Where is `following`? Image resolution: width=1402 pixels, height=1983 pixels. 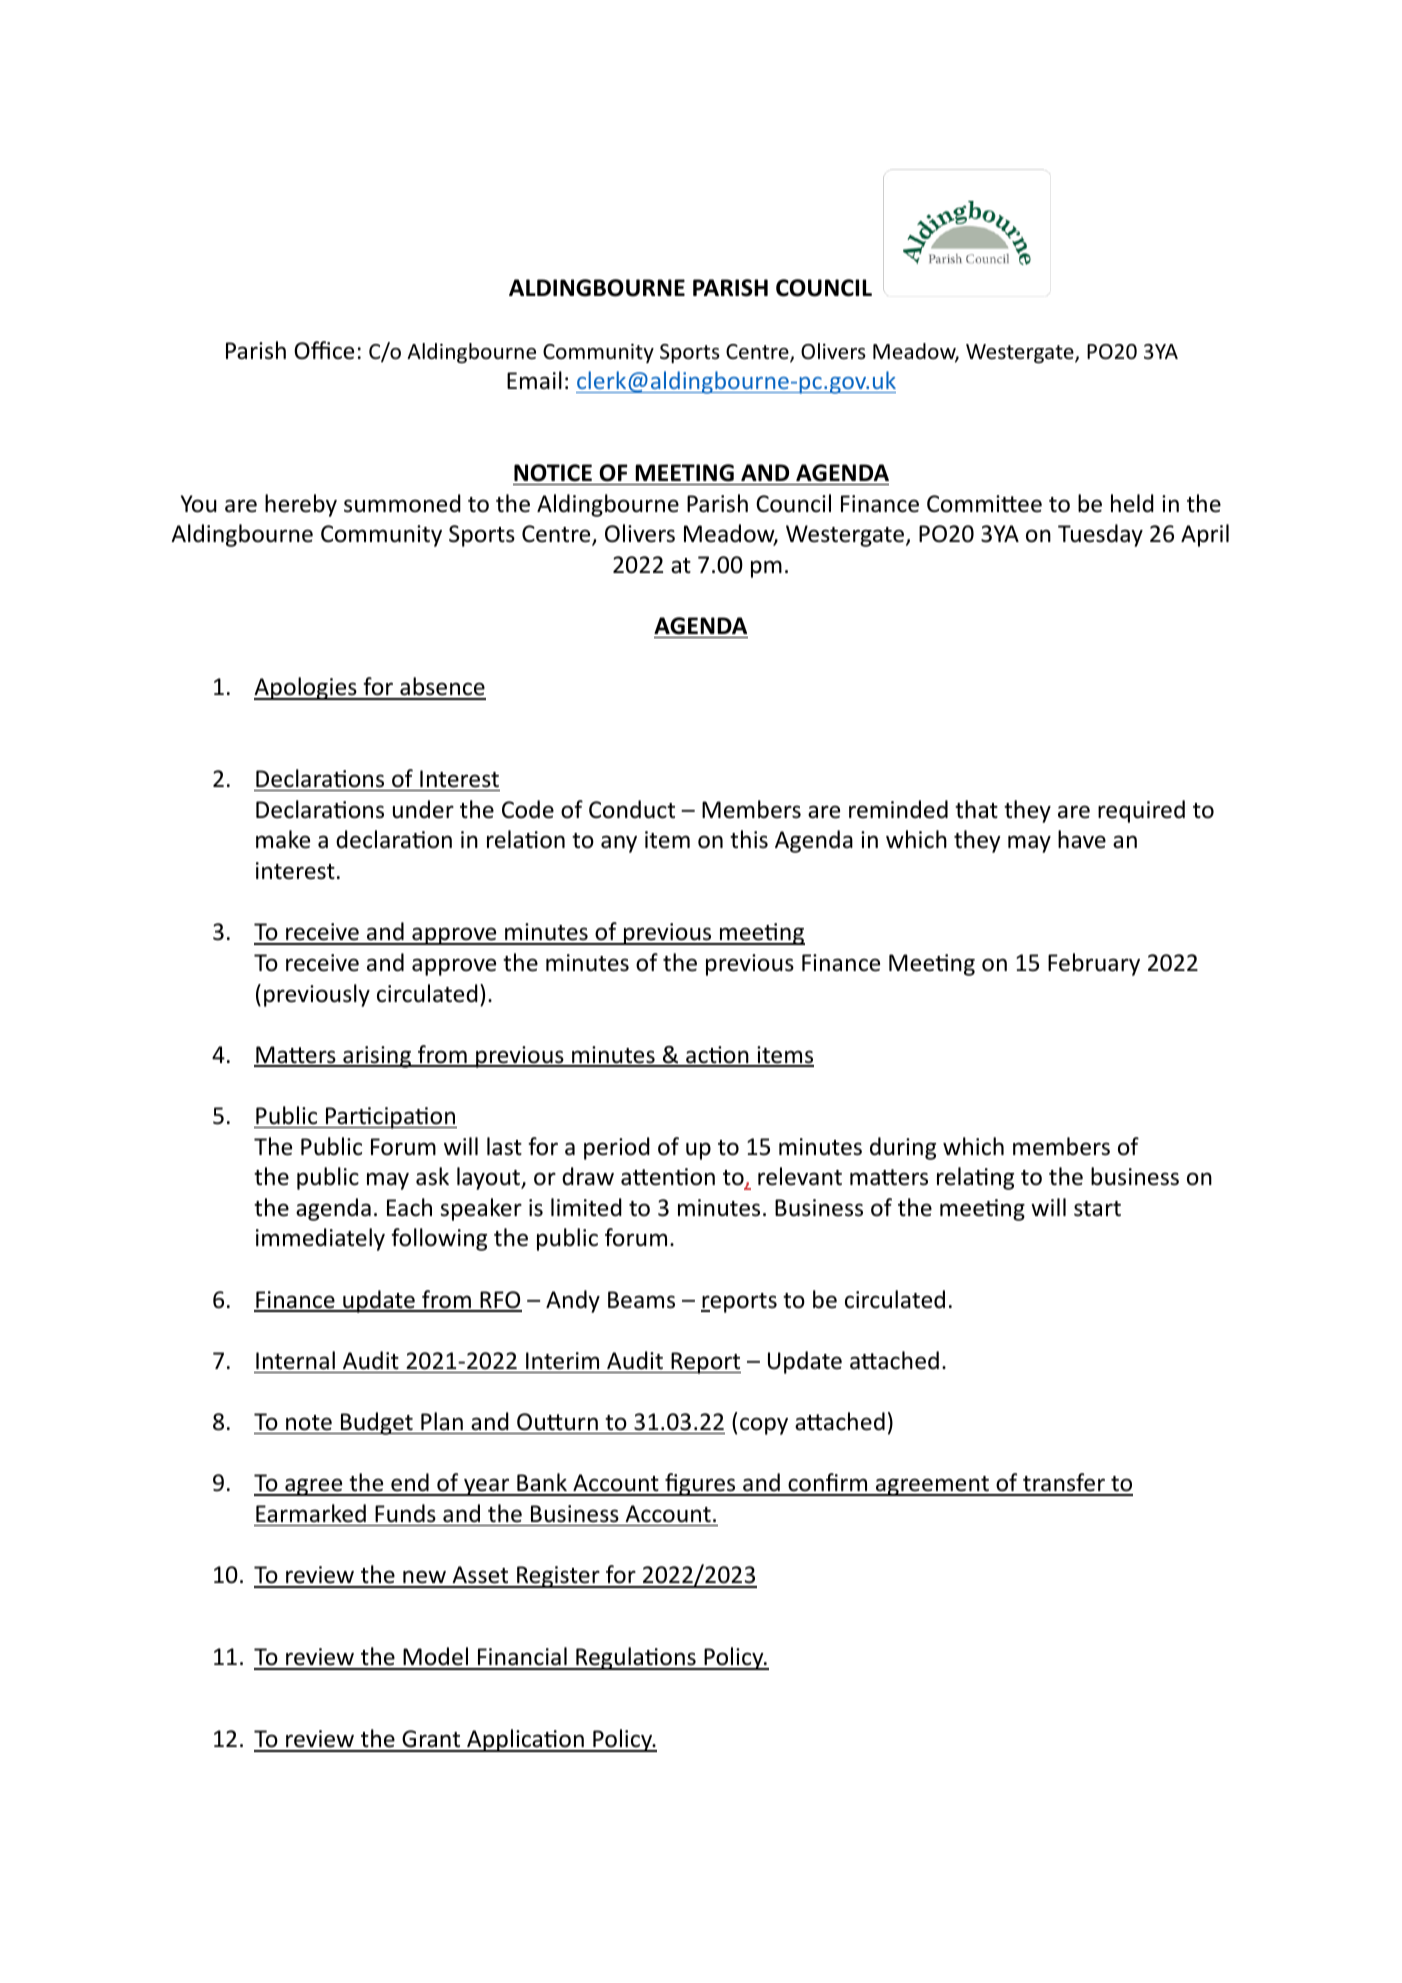 following is located at coordinates (439, 1239).
